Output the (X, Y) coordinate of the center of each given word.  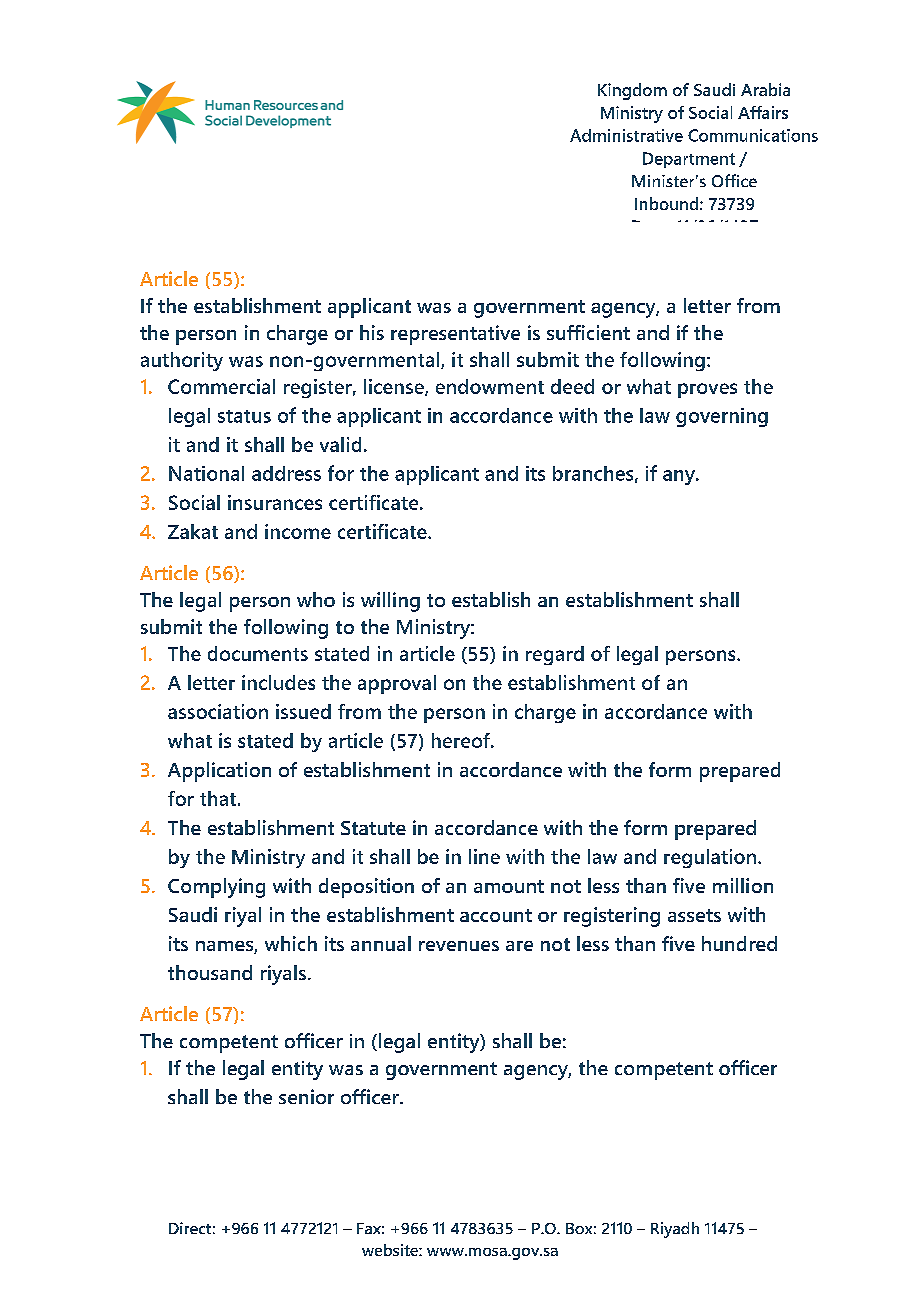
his (372, 332)
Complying (216, 888)
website (391, 1250)
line (484, 856)
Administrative (626, 135)
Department (689, 160)
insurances (275, 502)
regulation (710, 858)
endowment (490, 386)
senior (306, 1096)
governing (722, 417)
